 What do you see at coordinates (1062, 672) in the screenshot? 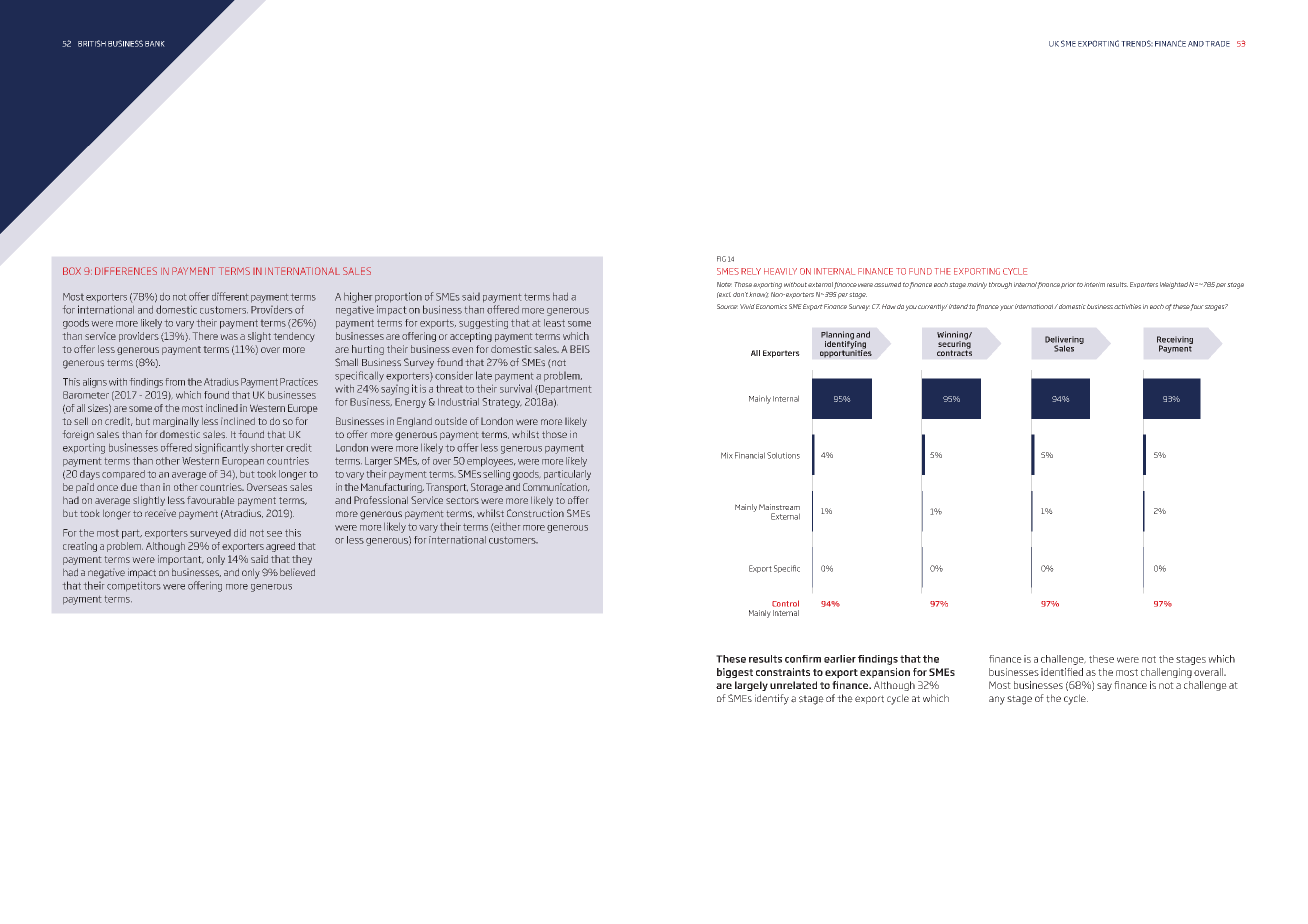
I see `identified` at bounding box center [1062, 672].
